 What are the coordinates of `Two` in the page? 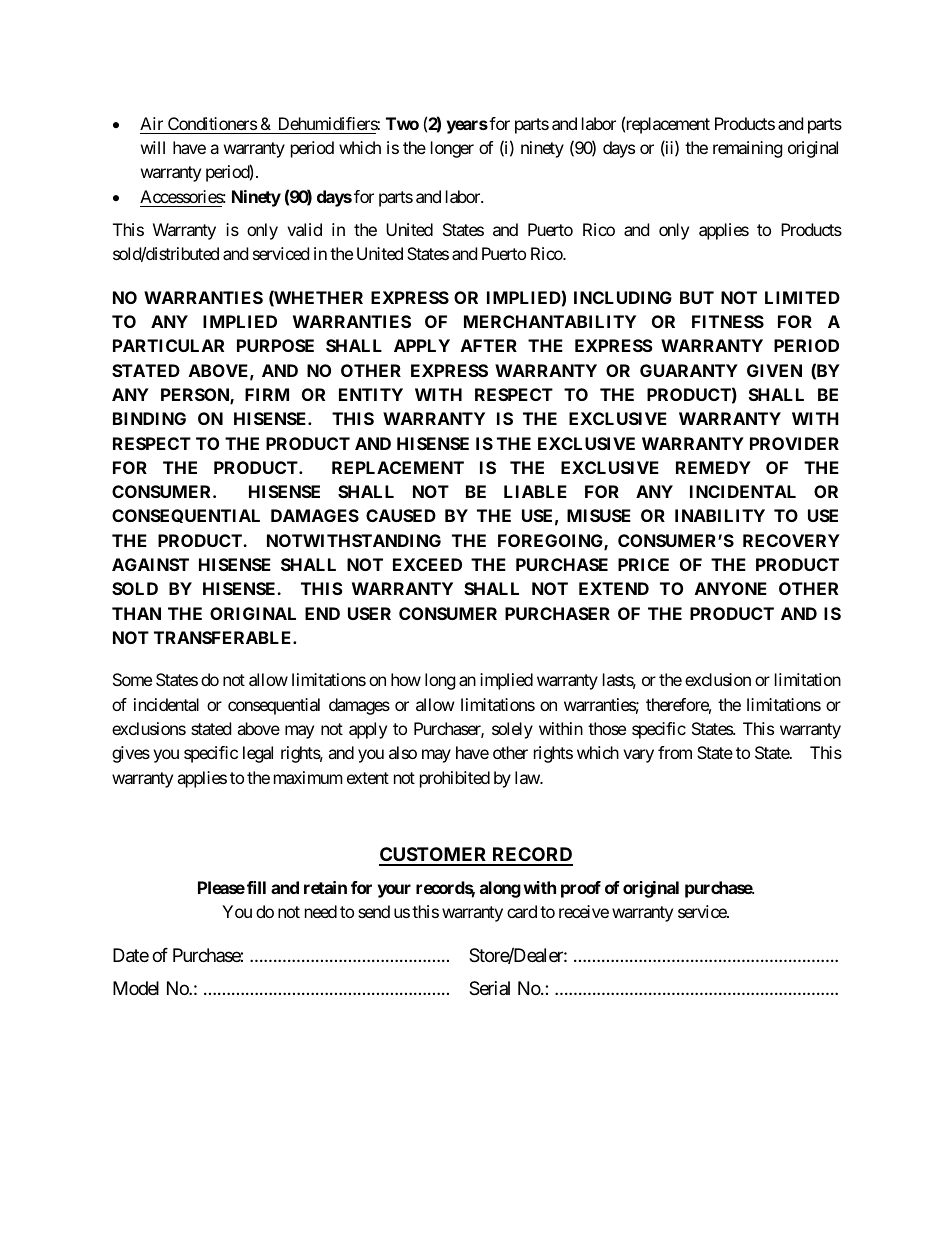 It's located at (402, 123).
